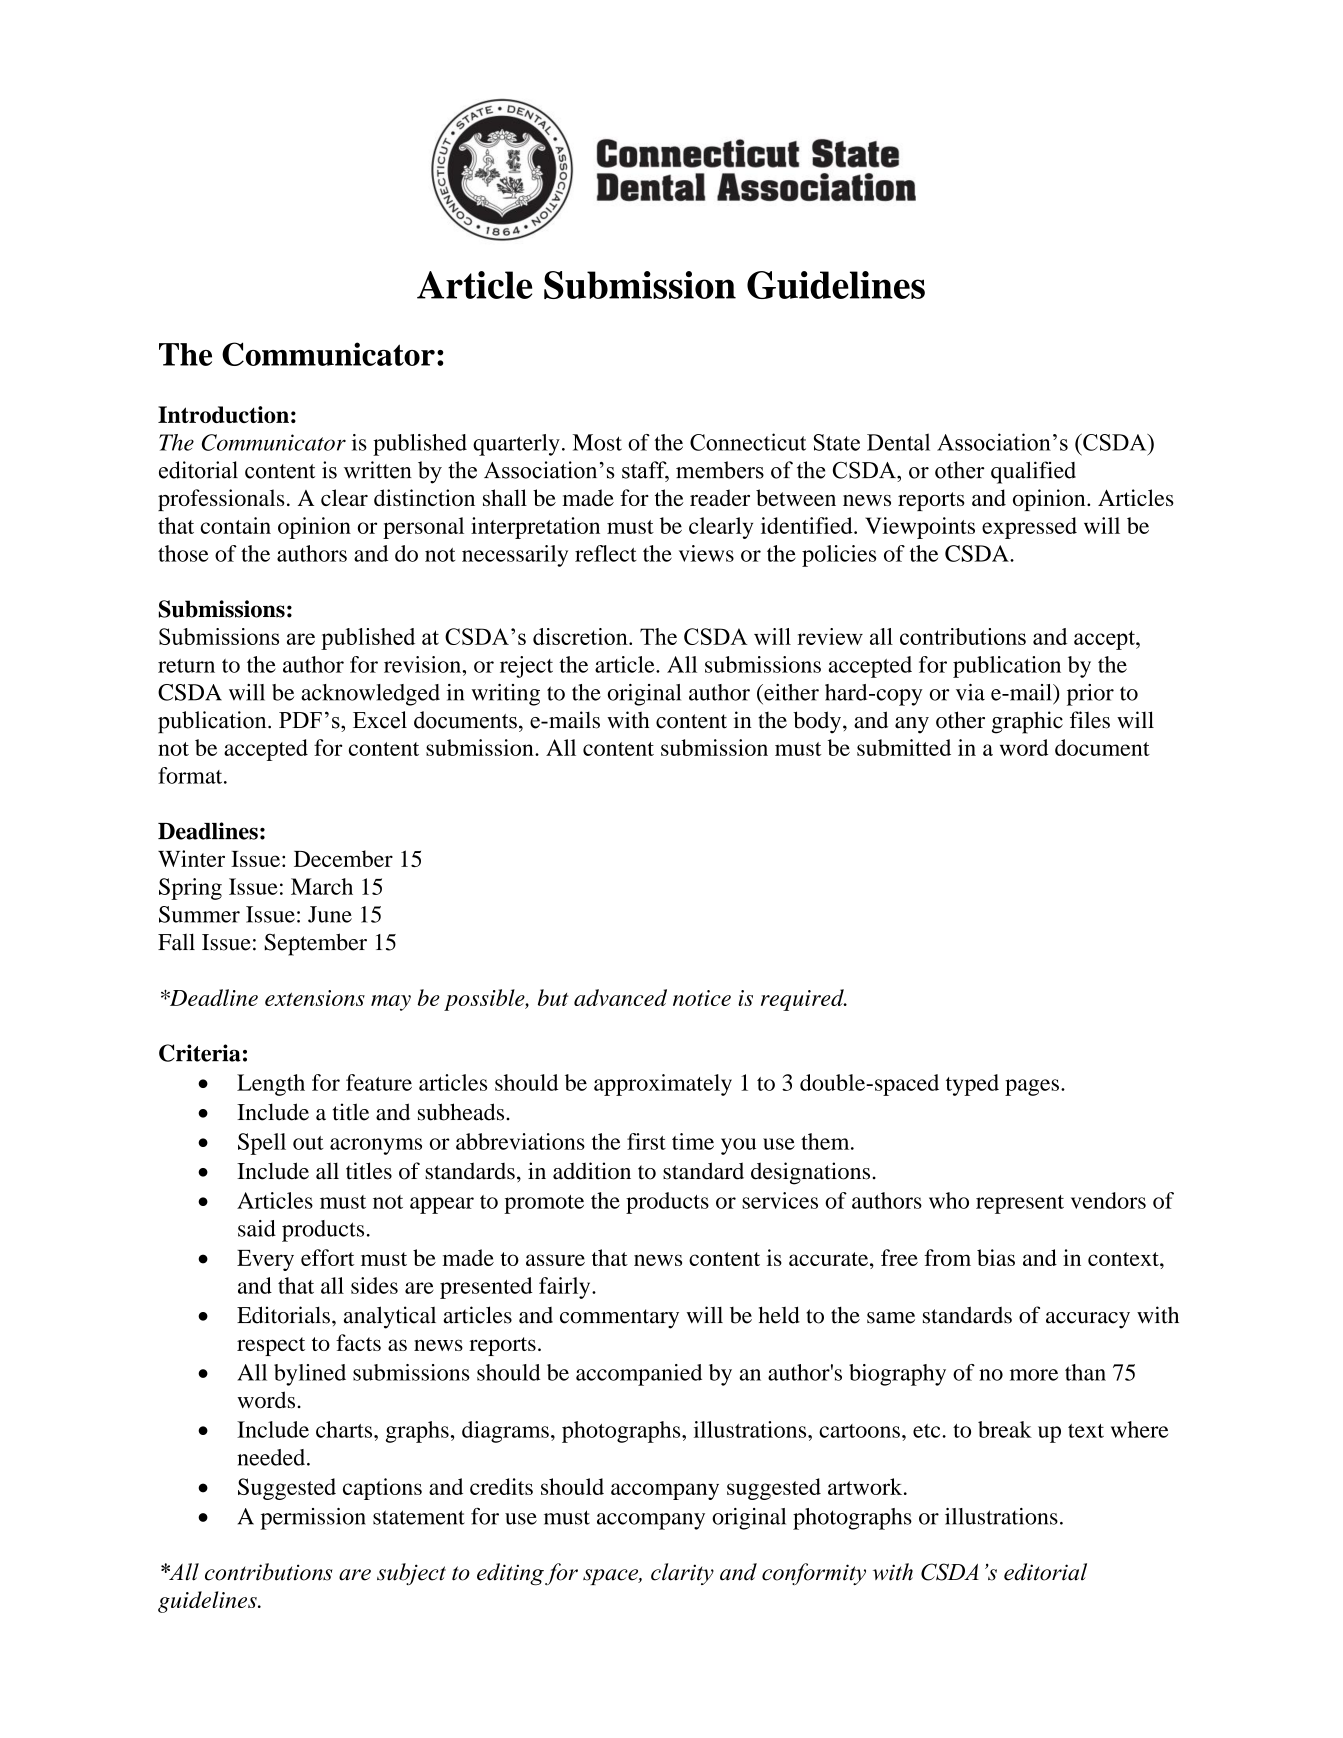 The image size is (1343, 1738). Describe the element at coordinates (620, 997) in the image. I see `advanced` at that location.
